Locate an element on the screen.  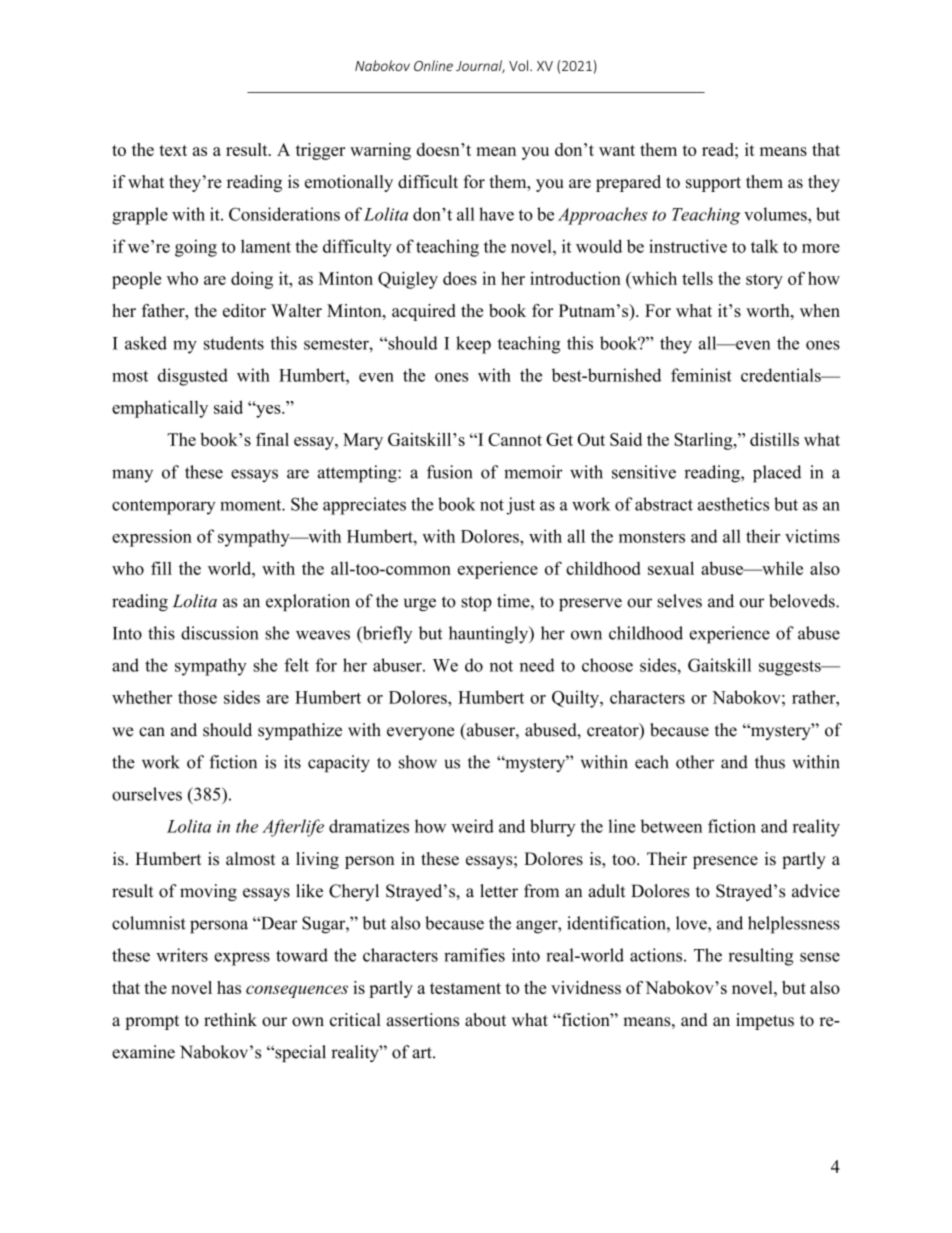
text is located at coordinates (173, 150).
